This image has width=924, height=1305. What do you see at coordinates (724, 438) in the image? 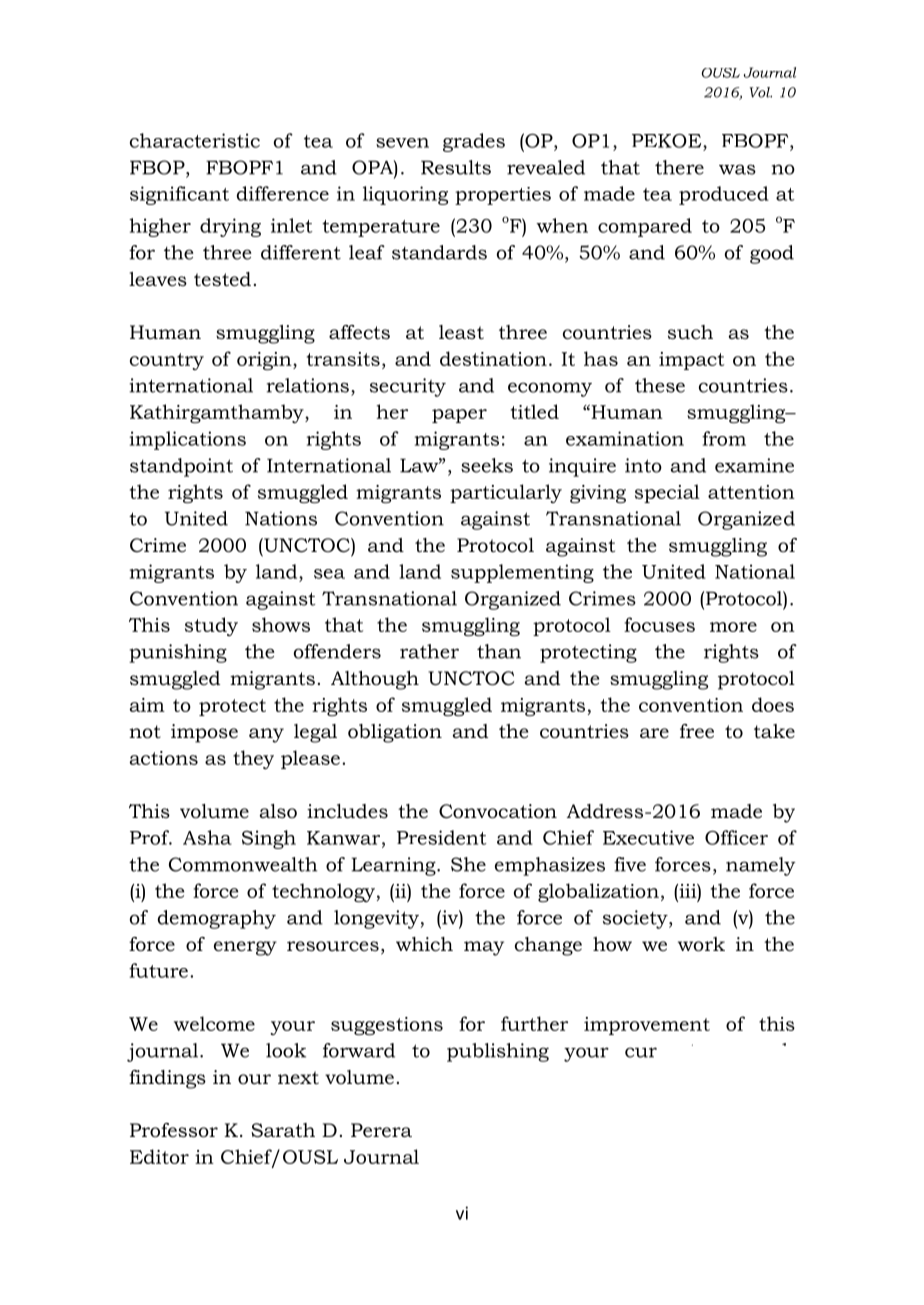
I see `from` at bounding box center [724, 438].
